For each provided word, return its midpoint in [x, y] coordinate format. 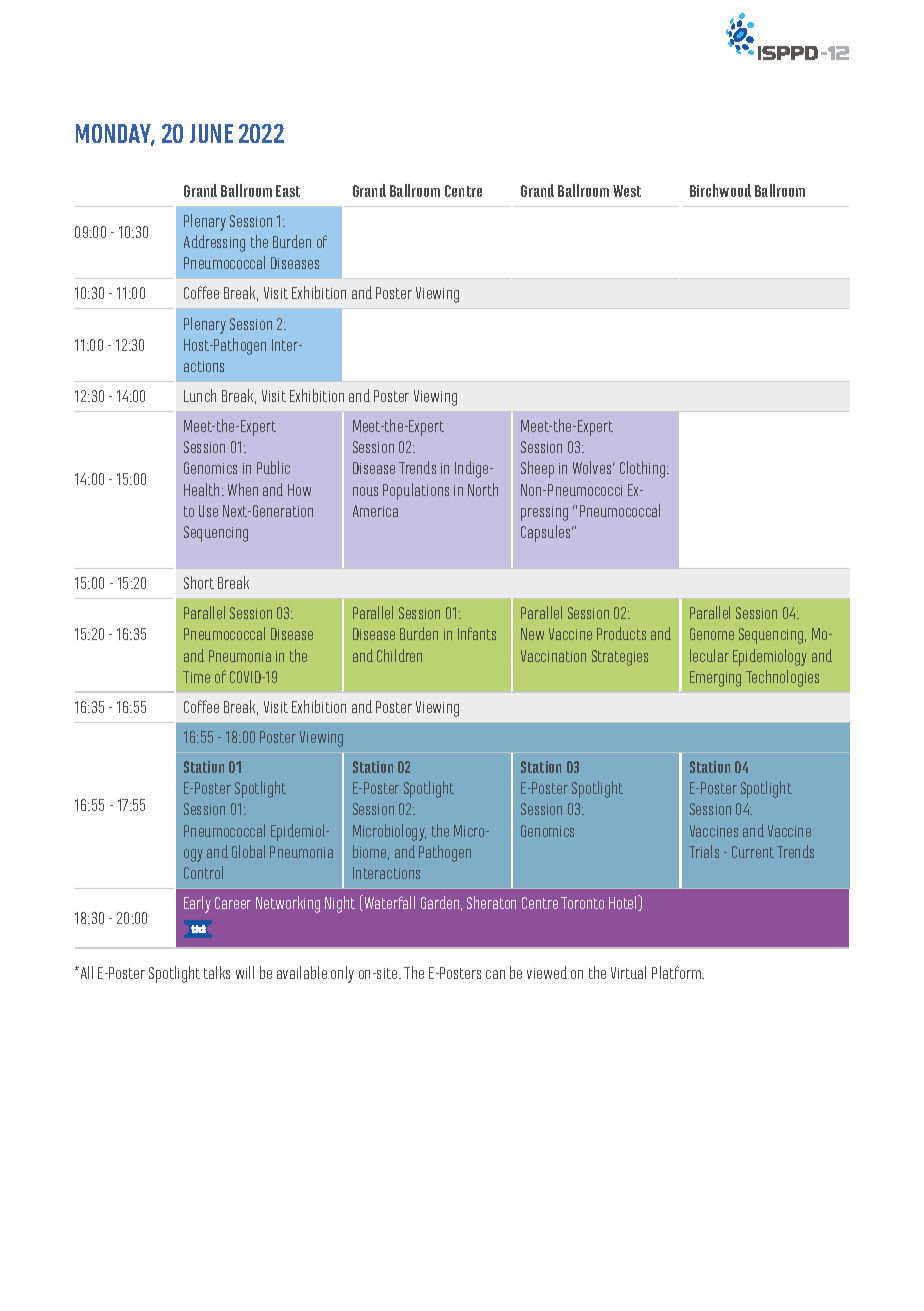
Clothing [644, 469]
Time [196, 677]
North [483, 489]
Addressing [214, 243]
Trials [704, 851]
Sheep [537, 469]
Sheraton [491, 902]
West [627, 191]
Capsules [547, 533]
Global [248, 851]
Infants [477, 633]
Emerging [715, 679]
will [245, 972]
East [288, 191]
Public [273, 467]
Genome [712, 634]
